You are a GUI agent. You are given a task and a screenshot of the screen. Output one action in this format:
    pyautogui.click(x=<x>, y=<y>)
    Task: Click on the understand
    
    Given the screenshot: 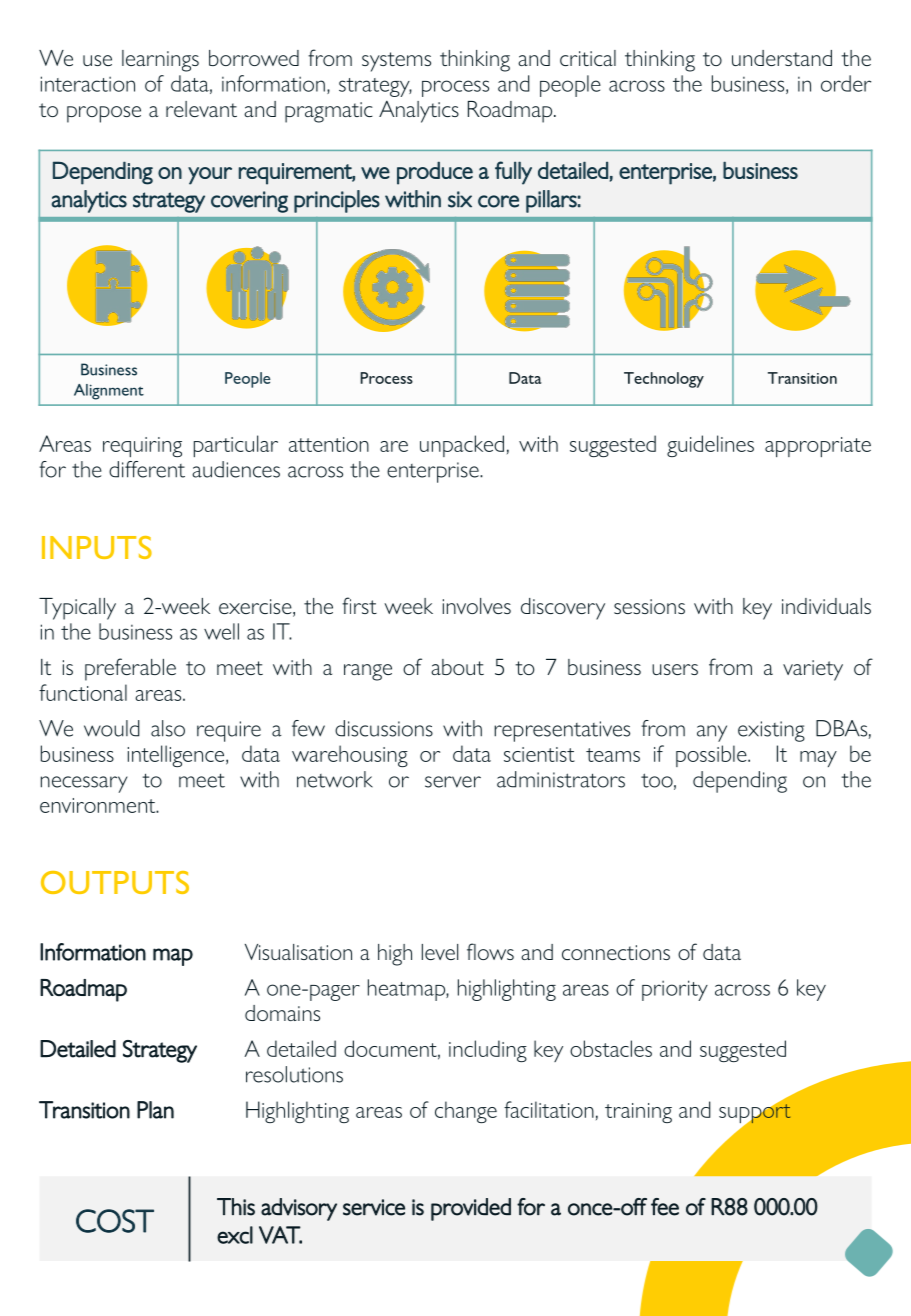 What is the action you would take?
    pyautogui.click(x=782, y=58)
